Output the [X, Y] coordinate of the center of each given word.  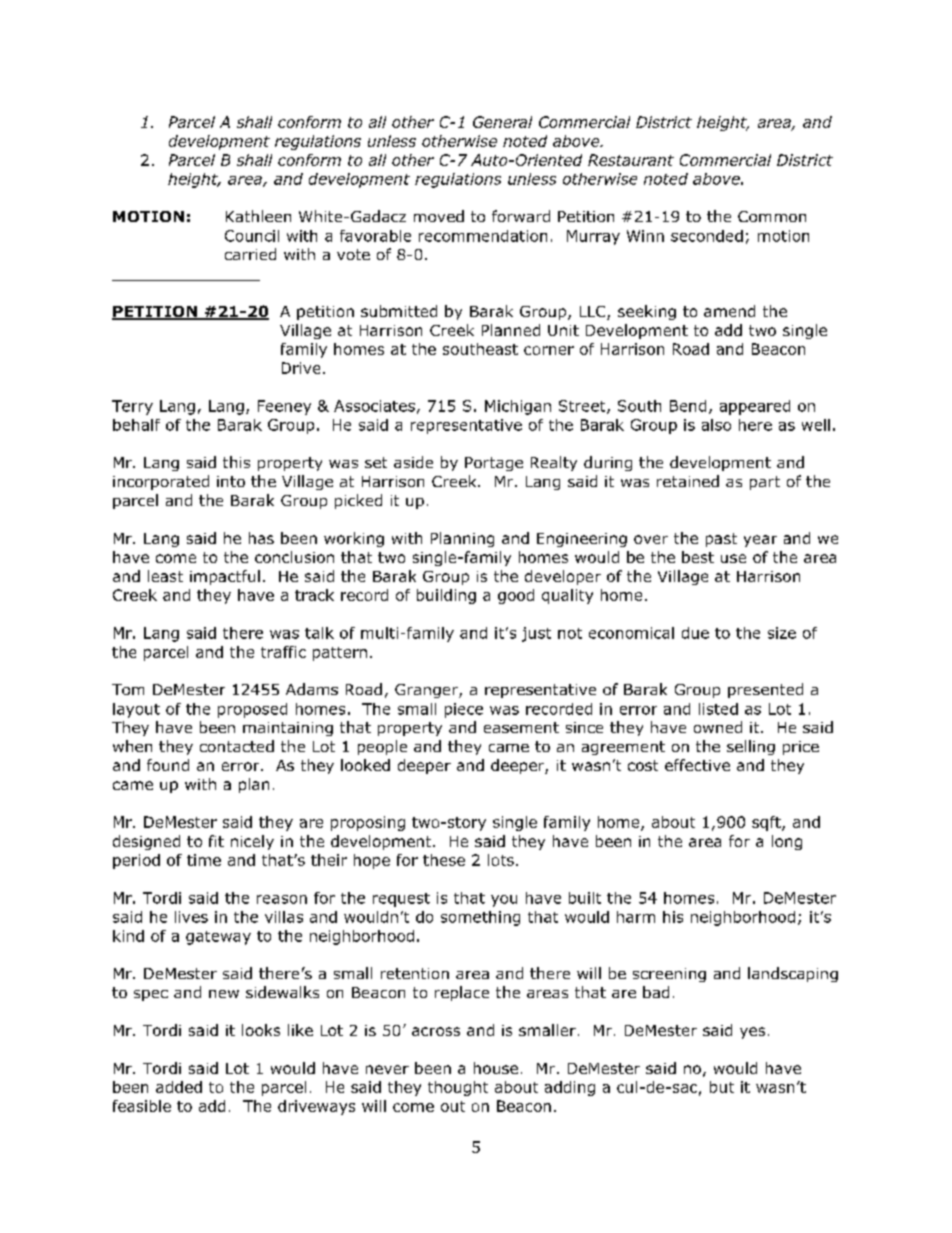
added [179, 1087]
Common [772, 216]
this [236, 462]
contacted [237, 746]
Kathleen [258, 216]
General [502, 122]
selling [751, 747]
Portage [494, 464]
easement [521, 727]
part [765, 483]
